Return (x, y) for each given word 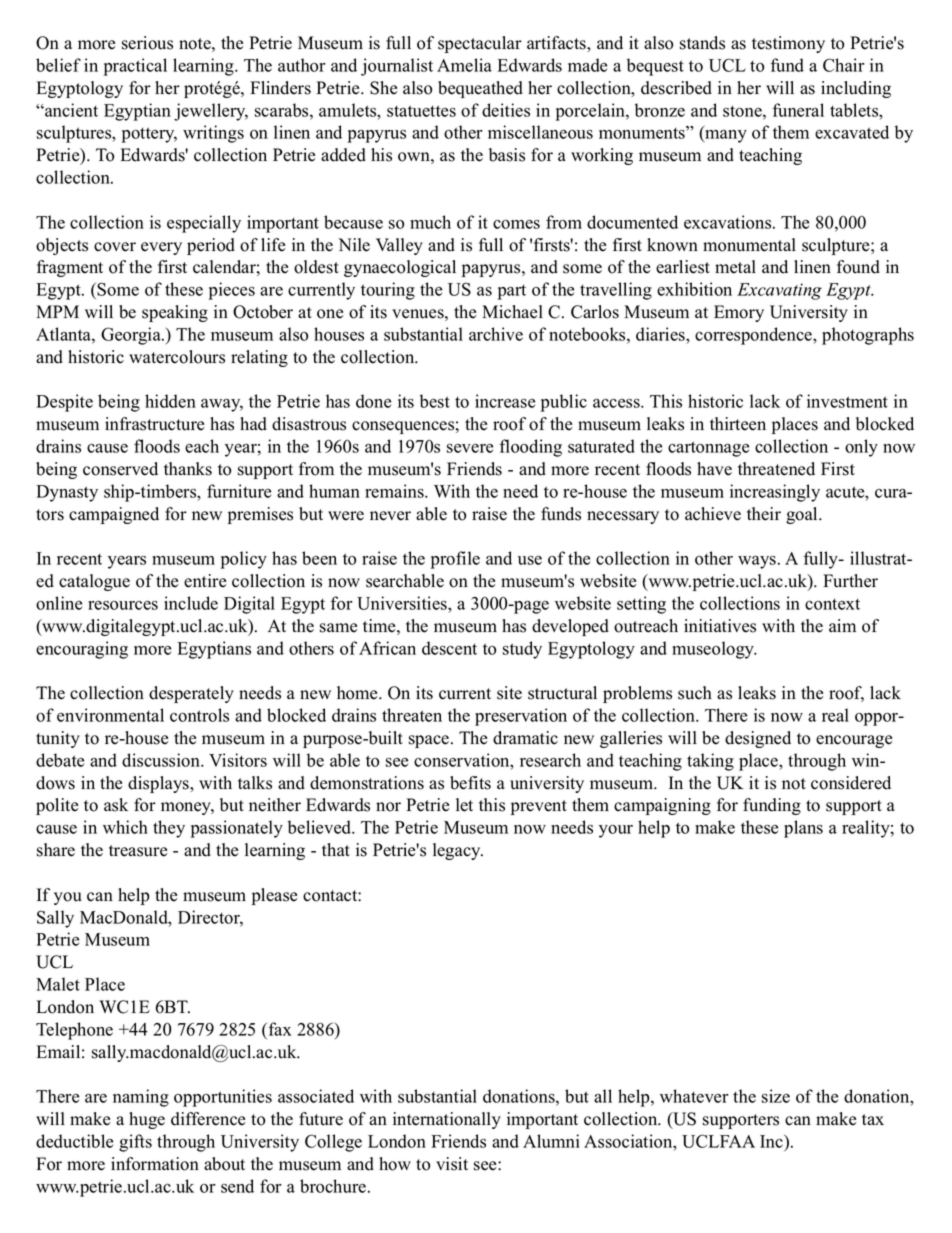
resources (123, 605)
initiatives (720, 626)
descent (449, 648)
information (155, 1164)
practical (135, 67)
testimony (788, 44)
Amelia (464, 65)
